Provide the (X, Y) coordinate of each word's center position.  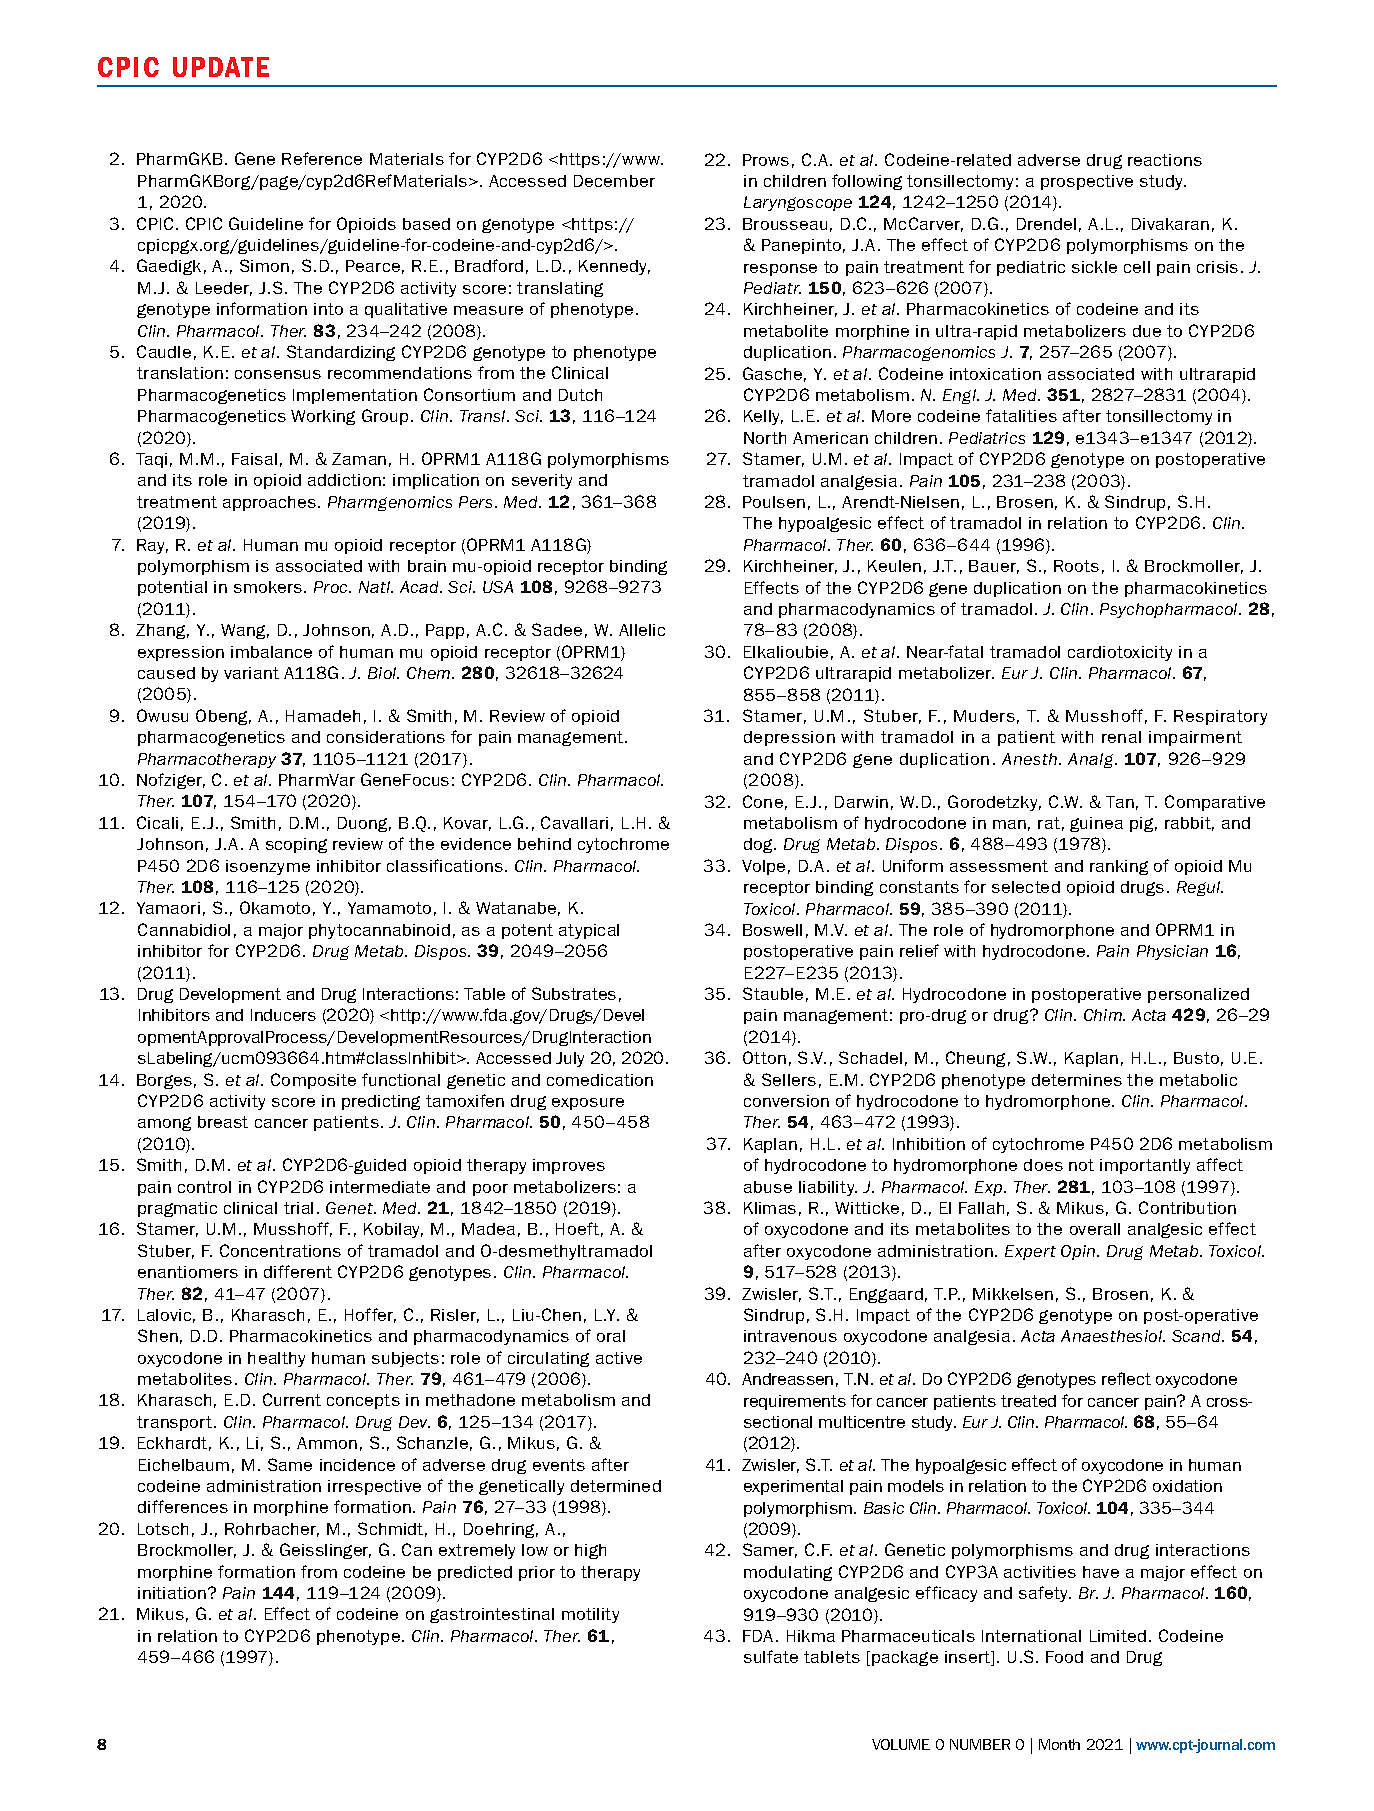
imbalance (271, 652)
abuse (768, 1187)
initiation (173, 1593)
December (614, 181)
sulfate (771, 1656)
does (1043, 1165)
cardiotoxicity (1120, 653)
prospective (1087, 182)
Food (1064, 1657)
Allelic (642, 630)
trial (298, 1208)
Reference (322, 158)
